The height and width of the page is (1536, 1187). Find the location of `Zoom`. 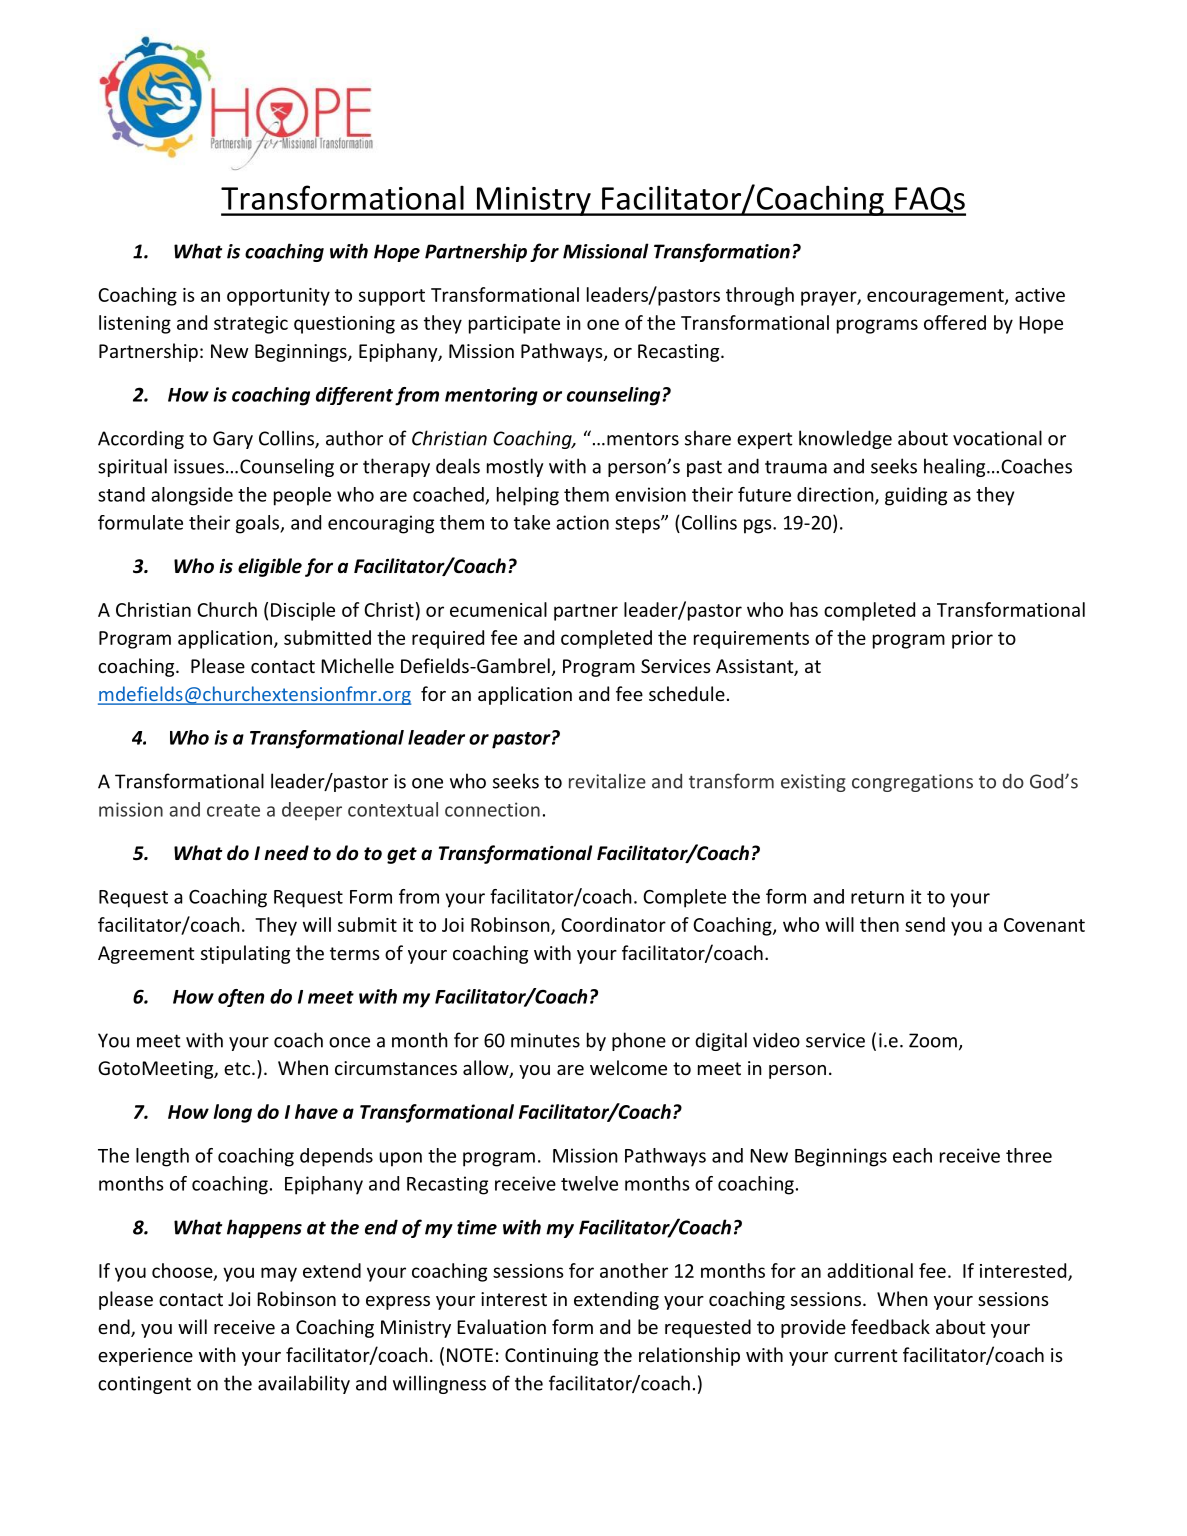

Zoom is located at coordinates (933, 1040).
